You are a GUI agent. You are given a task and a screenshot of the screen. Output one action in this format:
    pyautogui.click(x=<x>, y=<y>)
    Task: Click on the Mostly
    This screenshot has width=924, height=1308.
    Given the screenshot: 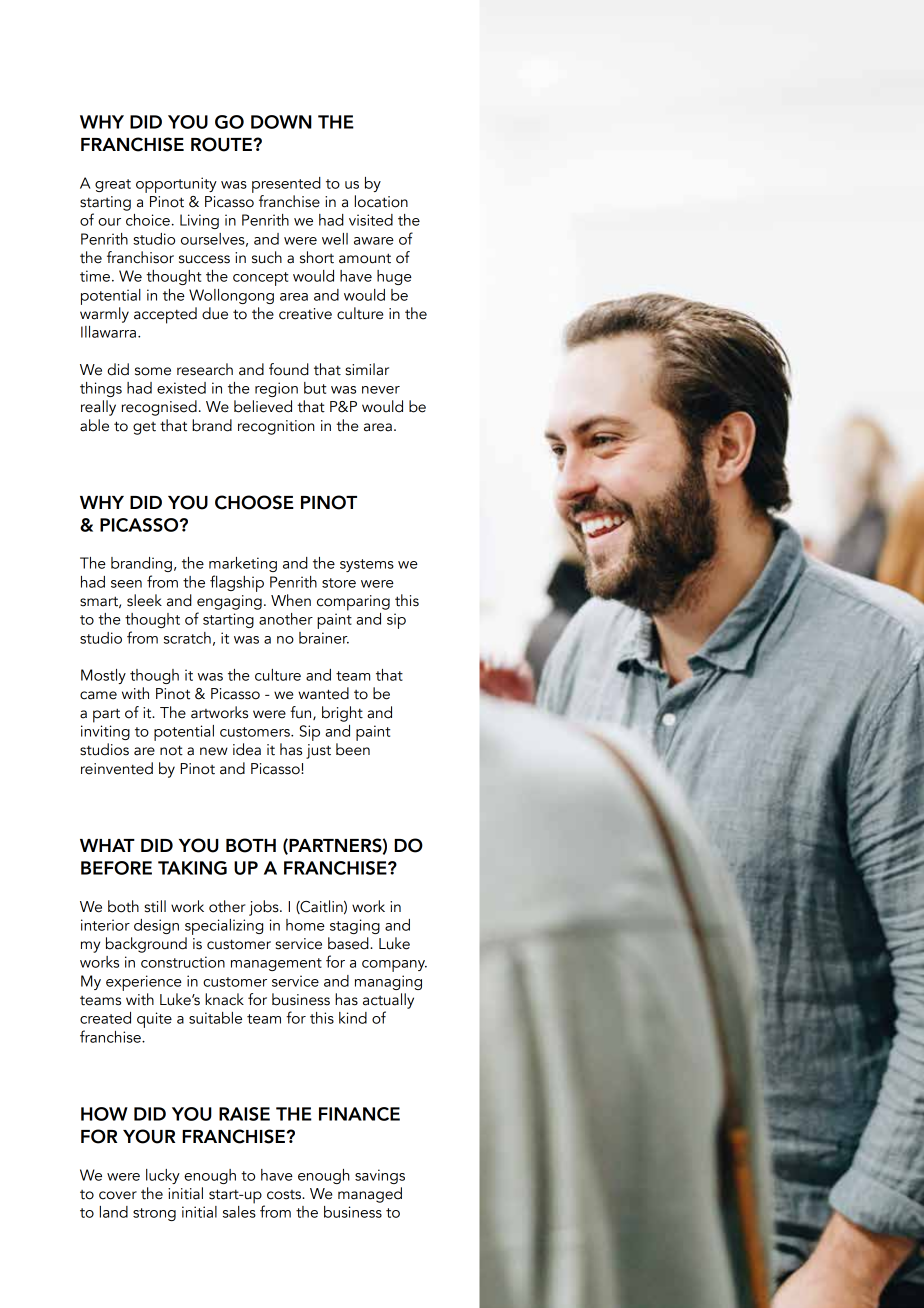 What is the action you would take?
    pyautogui.click(x=103, y=676)
